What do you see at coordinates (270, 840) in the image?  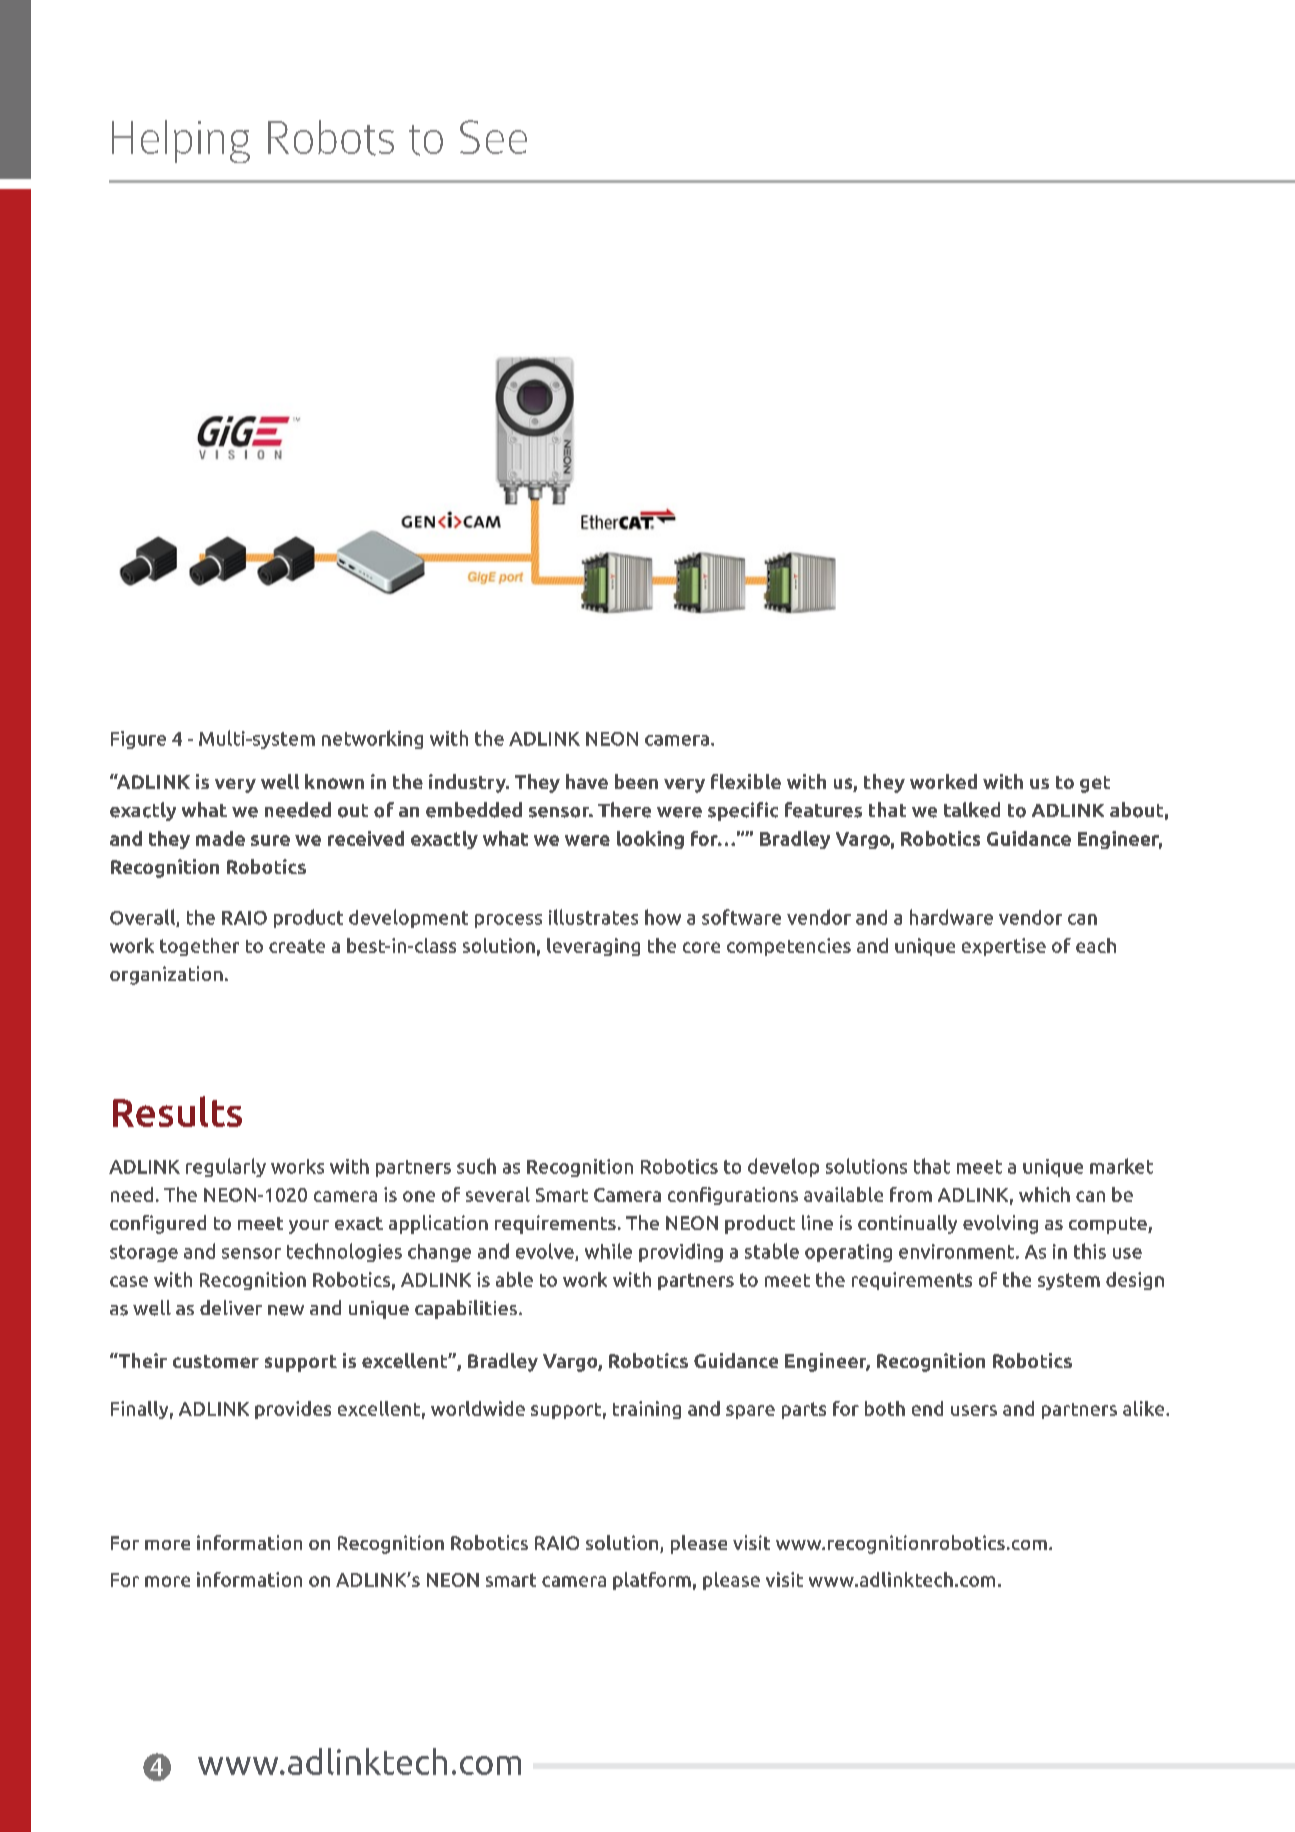 I see `sure` at bounding box center [270, 840].
